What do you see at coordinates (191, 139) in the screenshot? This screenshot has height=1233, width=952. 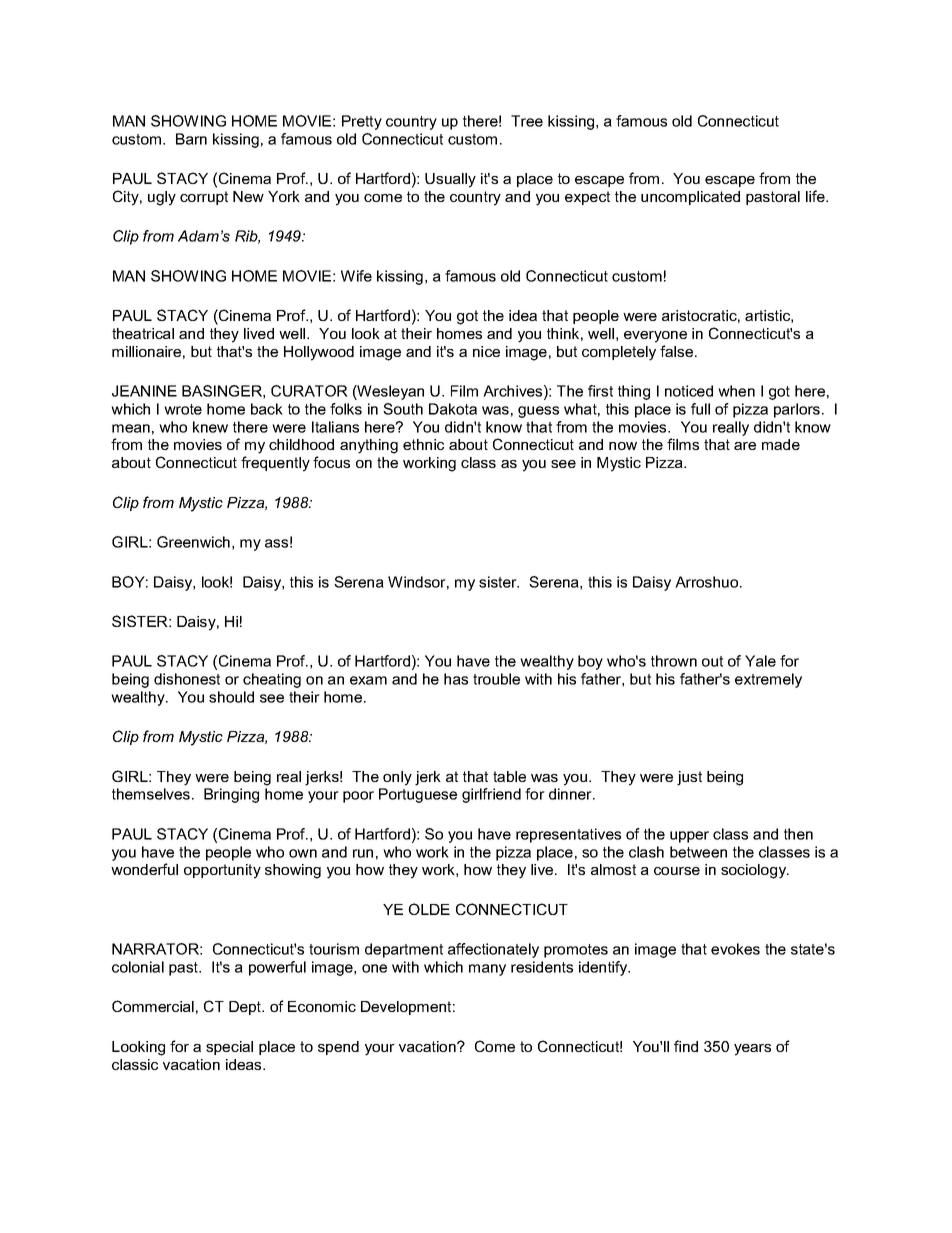 I see `Barn` at bounding box center [191, 139].
